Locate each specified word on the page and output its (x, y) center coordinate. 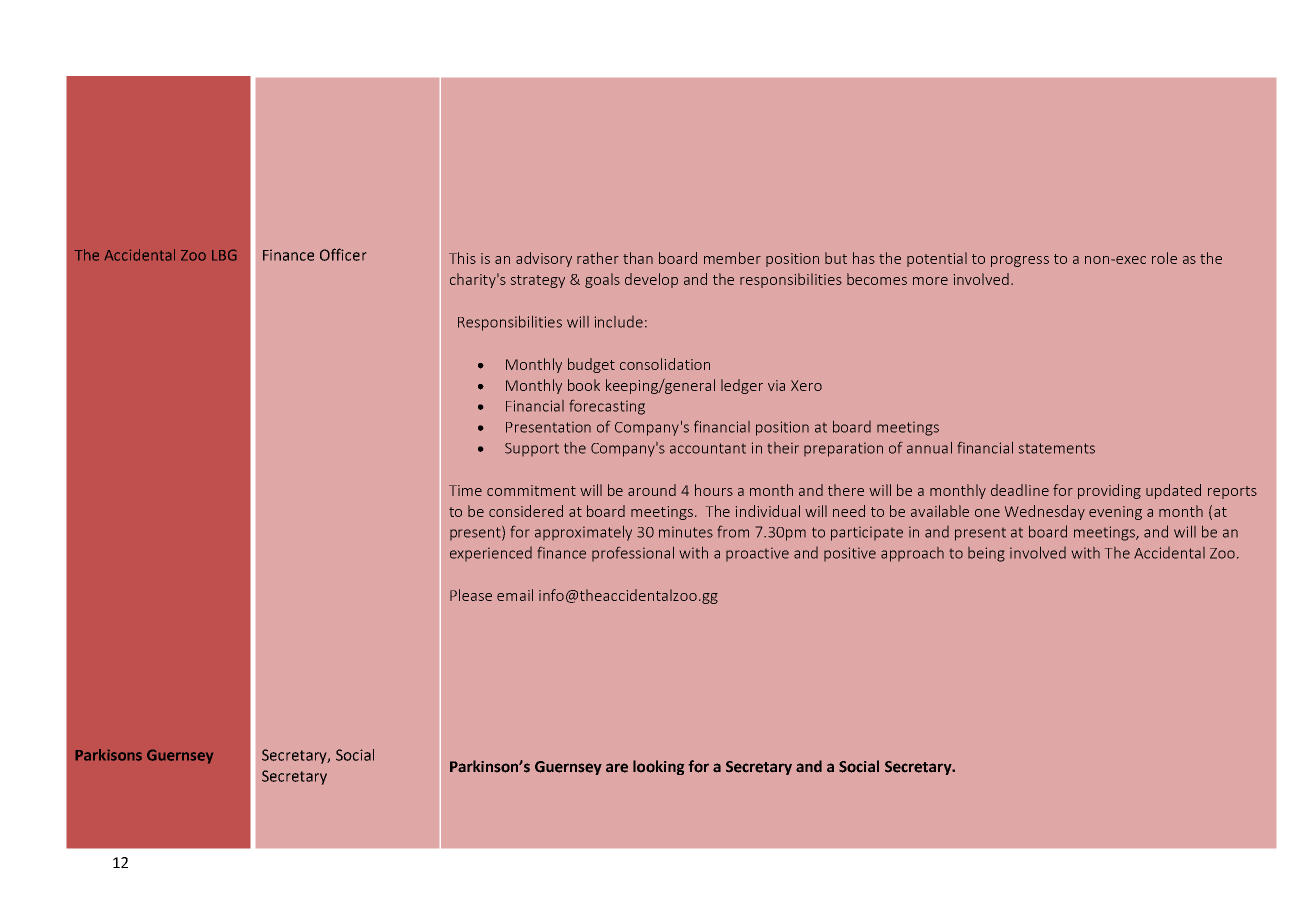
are (617, 768)
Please (471, 595)
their (783, 448)
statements (1057, 448)
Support (532, 449)
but (836, 258)
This (462, 258)
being (986, 554)
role (1164, 258)
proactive (757, 554)
